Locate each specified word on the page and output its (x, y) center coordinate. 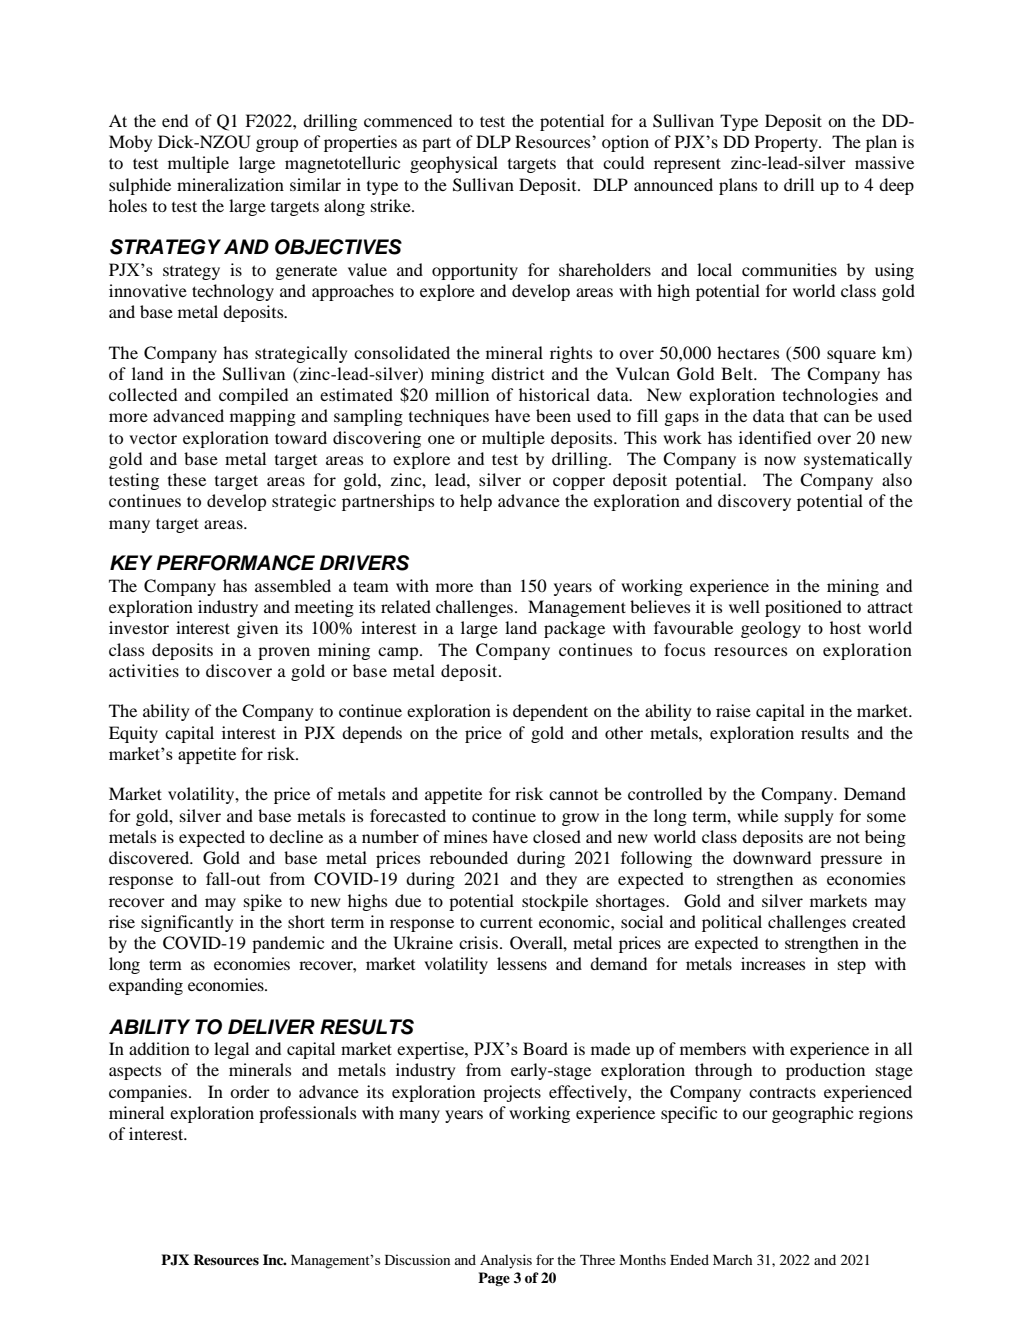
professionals (307, 1114)
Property (787, 143)
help (476, 502)
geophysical (454, 164)
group (277, 145)
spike (263, 902)
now (780, 460)
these (187, 479)
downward (772, 857)
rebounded (469, 857)
